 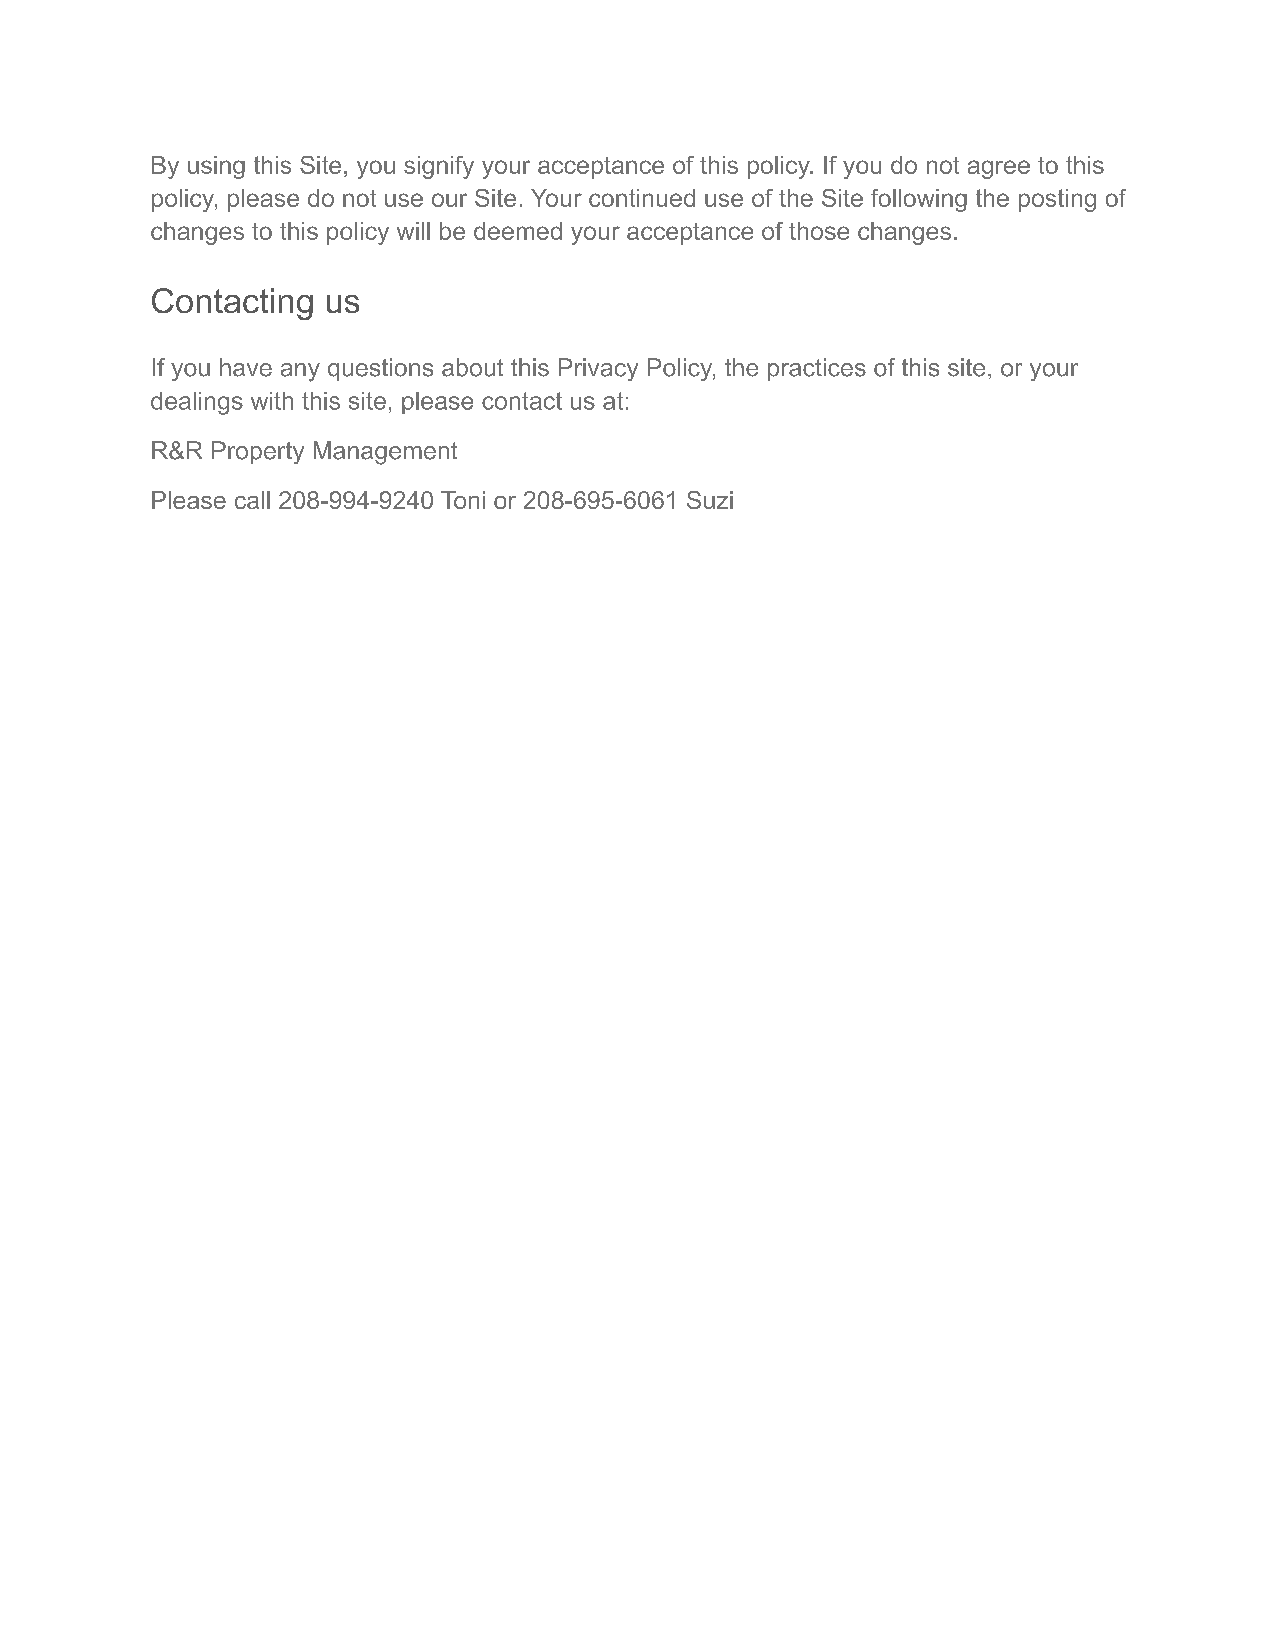 What do you see at coordinates (216, 167) in the screenshot?
I see `using` at bounding box center [216, 167].
